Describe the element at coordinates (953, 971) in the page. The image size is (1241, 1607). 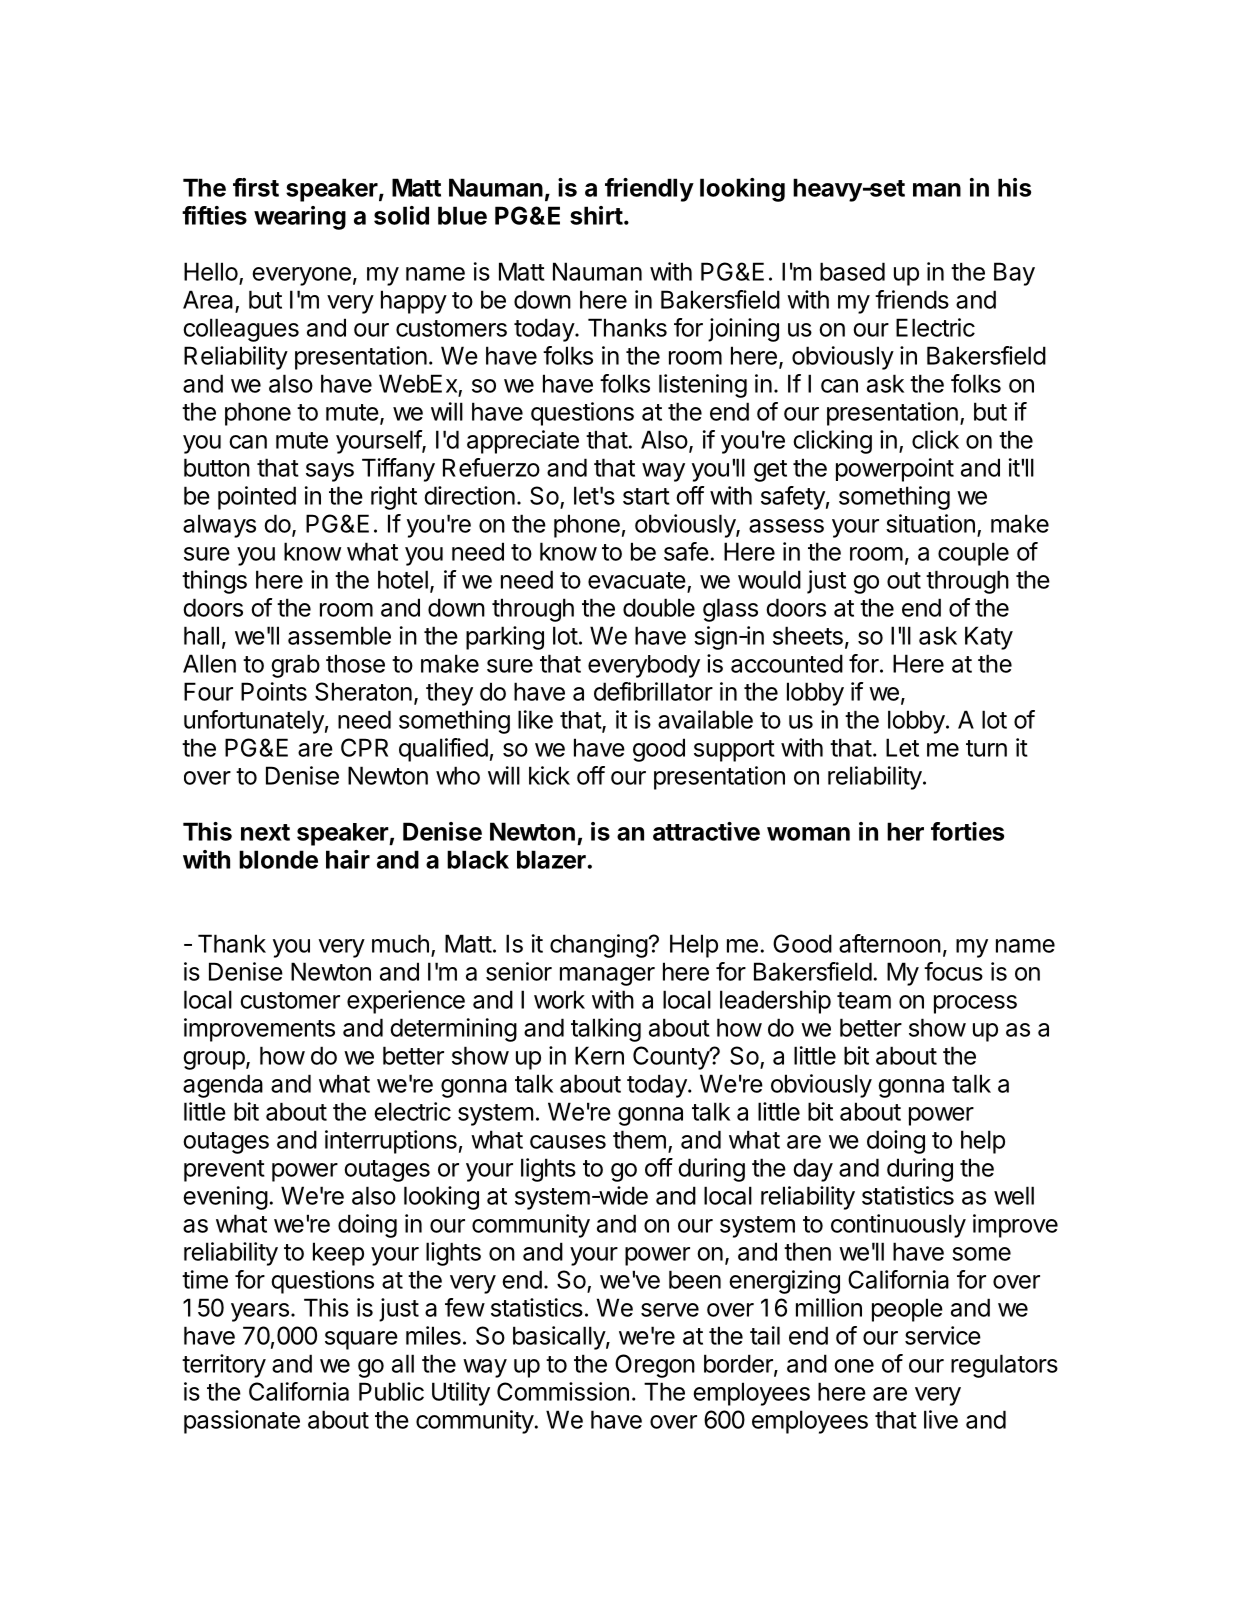
I see `focus` at that location.
